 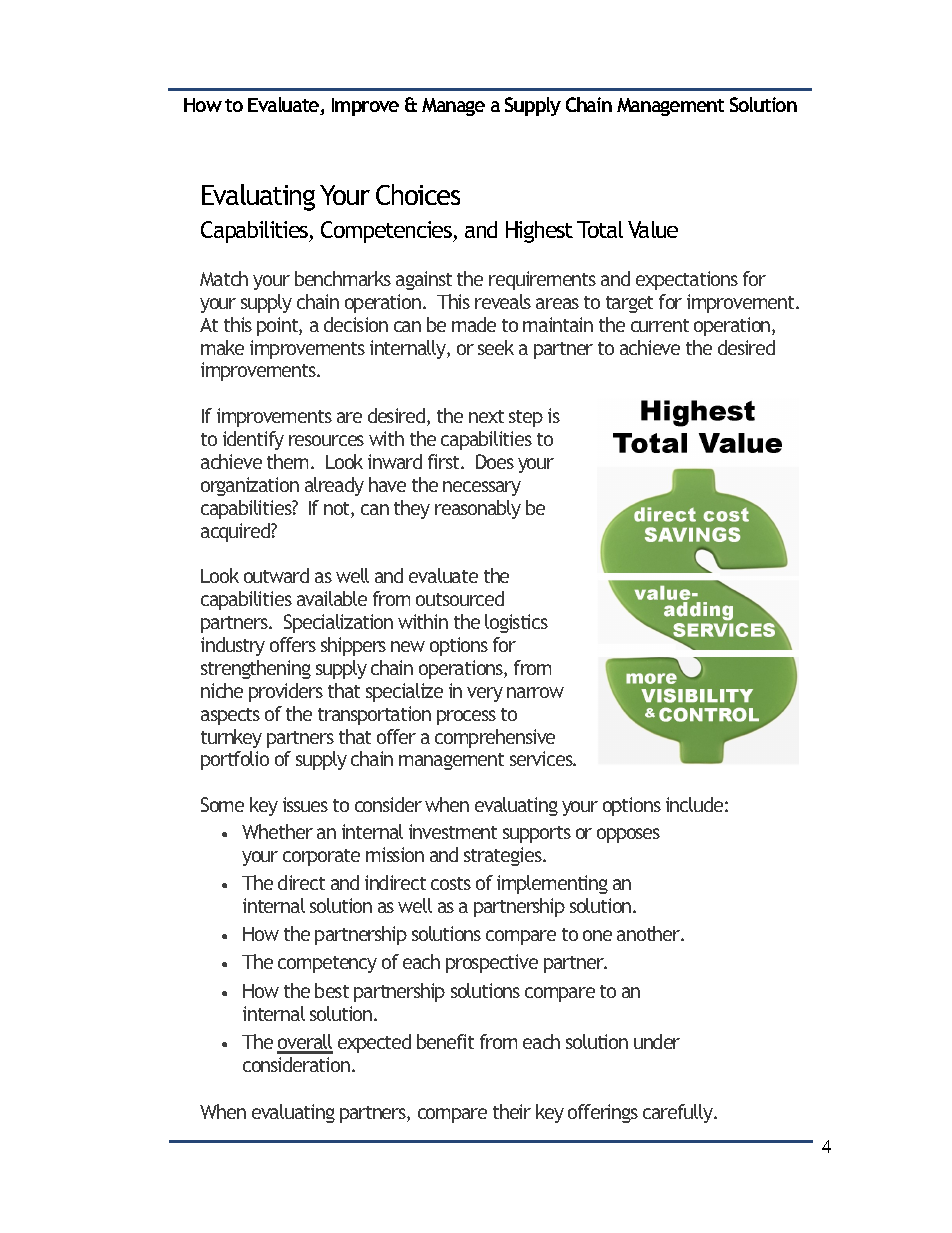 I want to click on new, so click(x=408, y=646).
